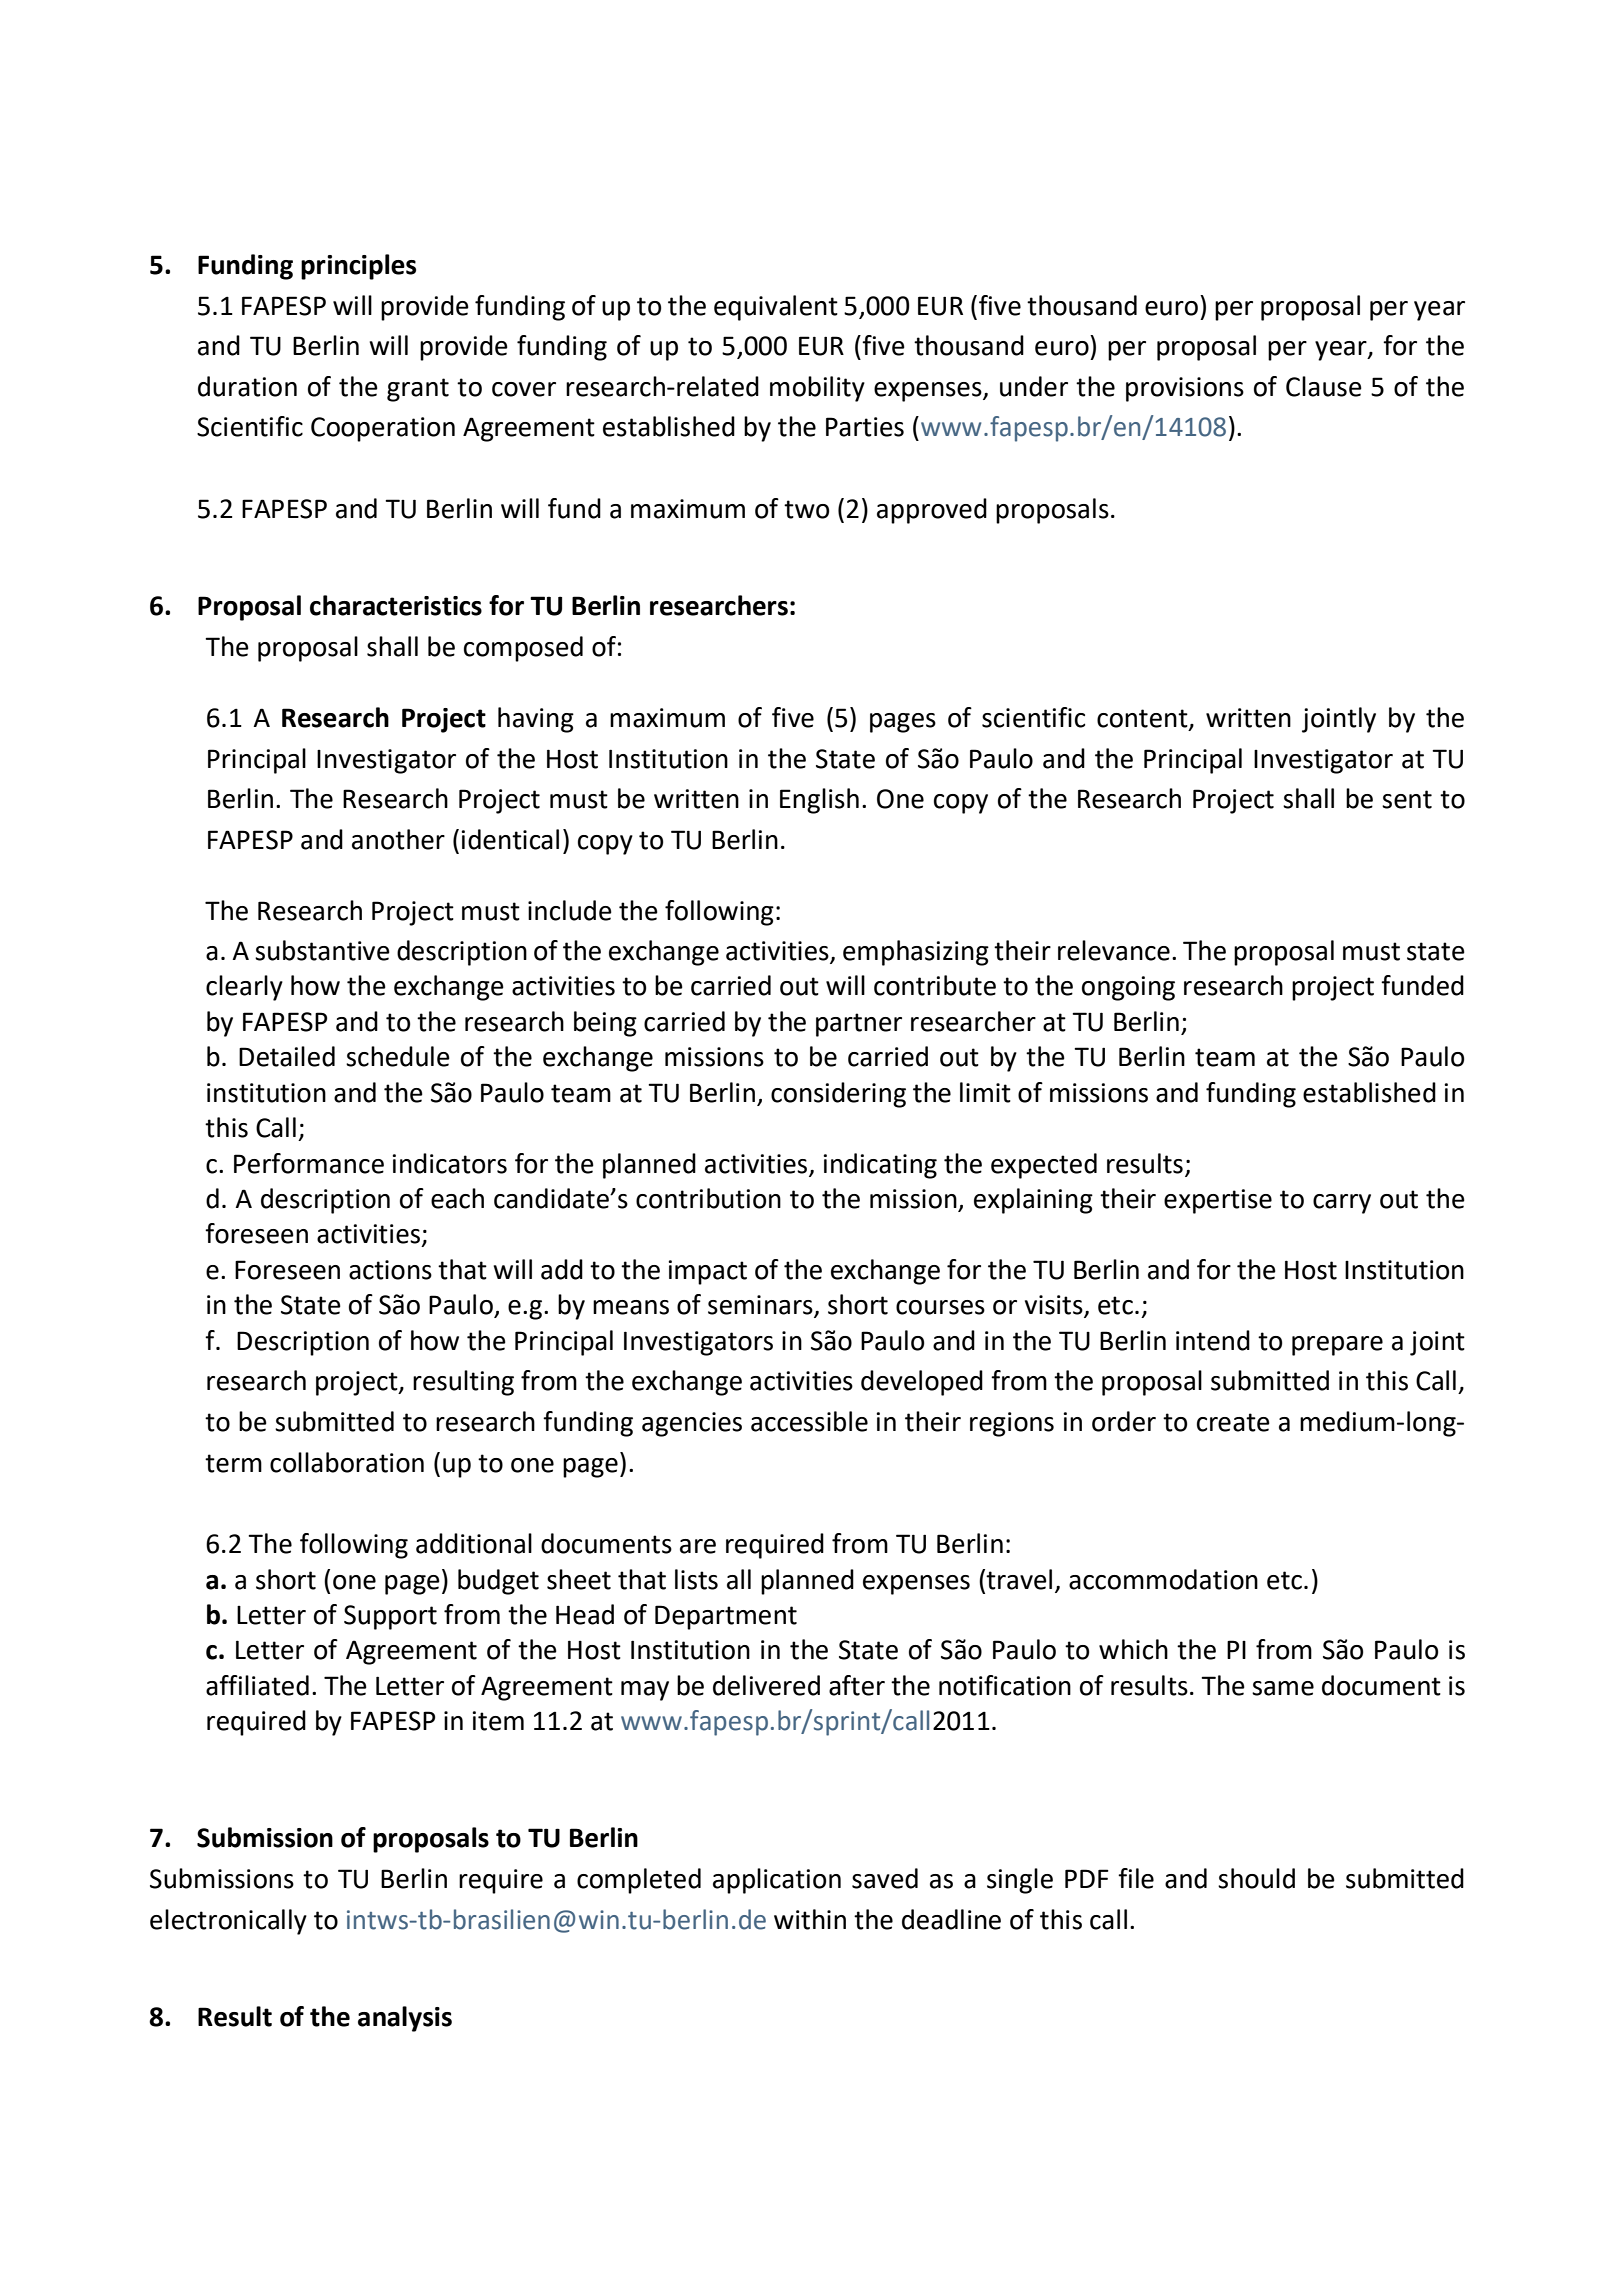 This image has height=2282, width=1614. Describe the element at coordinates (358, 267) in the image. I see `principles` at that location.
